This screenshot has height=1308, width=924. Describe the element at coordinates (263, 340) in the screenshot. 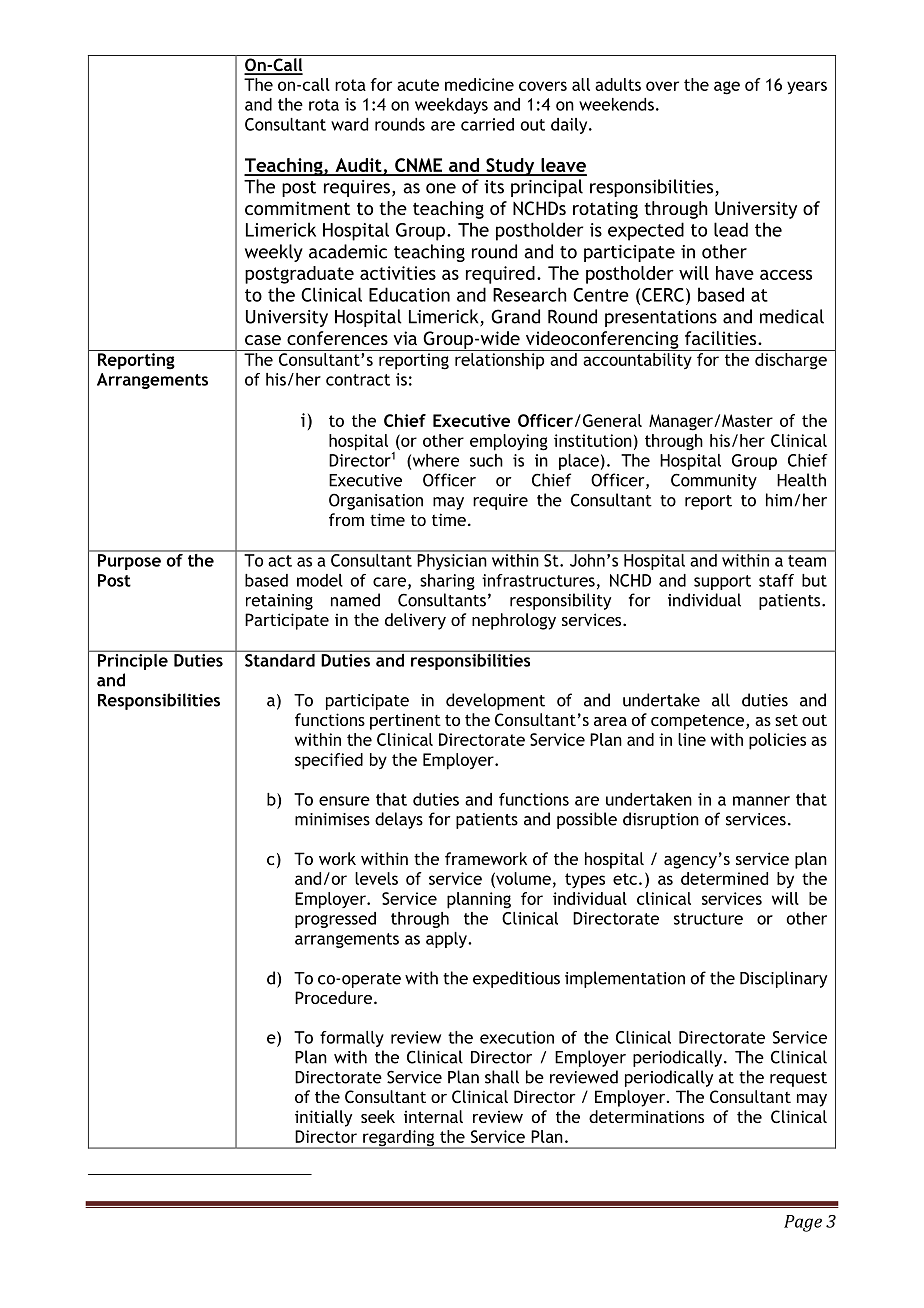

I see `case` at that location.
